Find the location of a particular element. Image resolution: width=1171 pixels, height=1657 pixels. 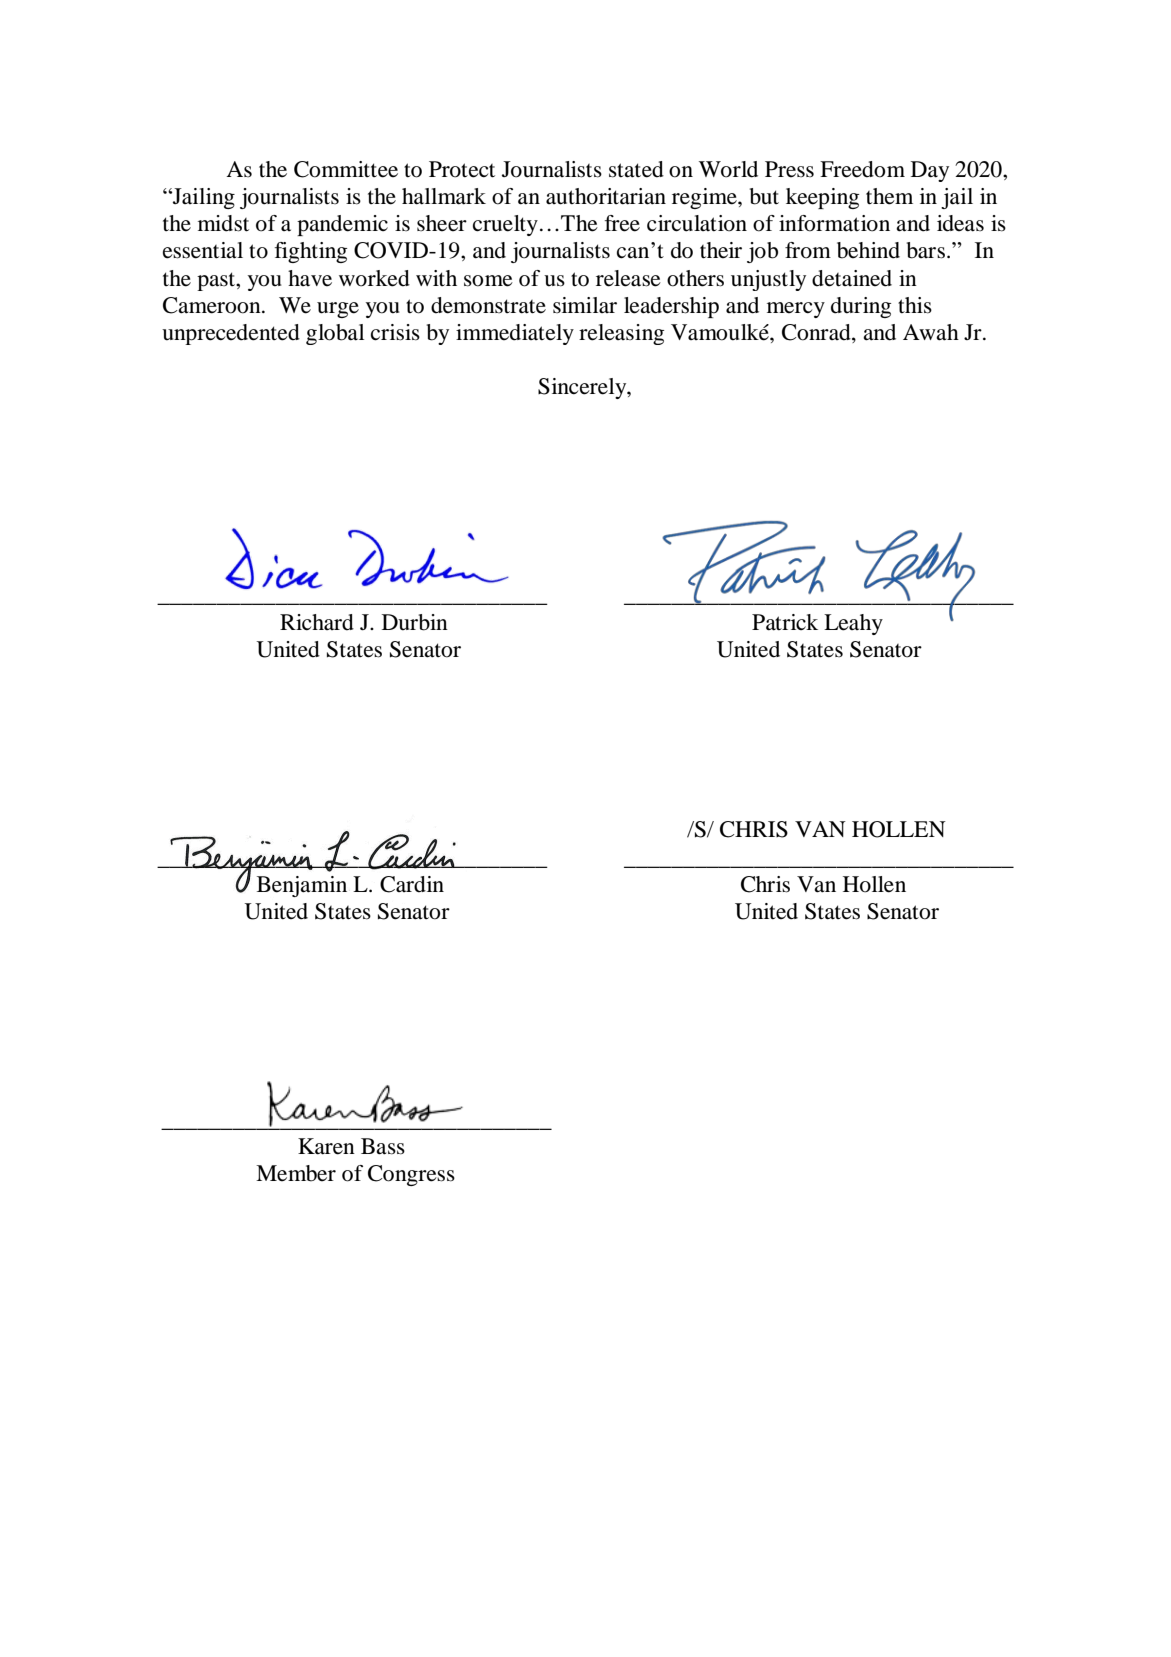

them is located at coordinates (889, 196).
